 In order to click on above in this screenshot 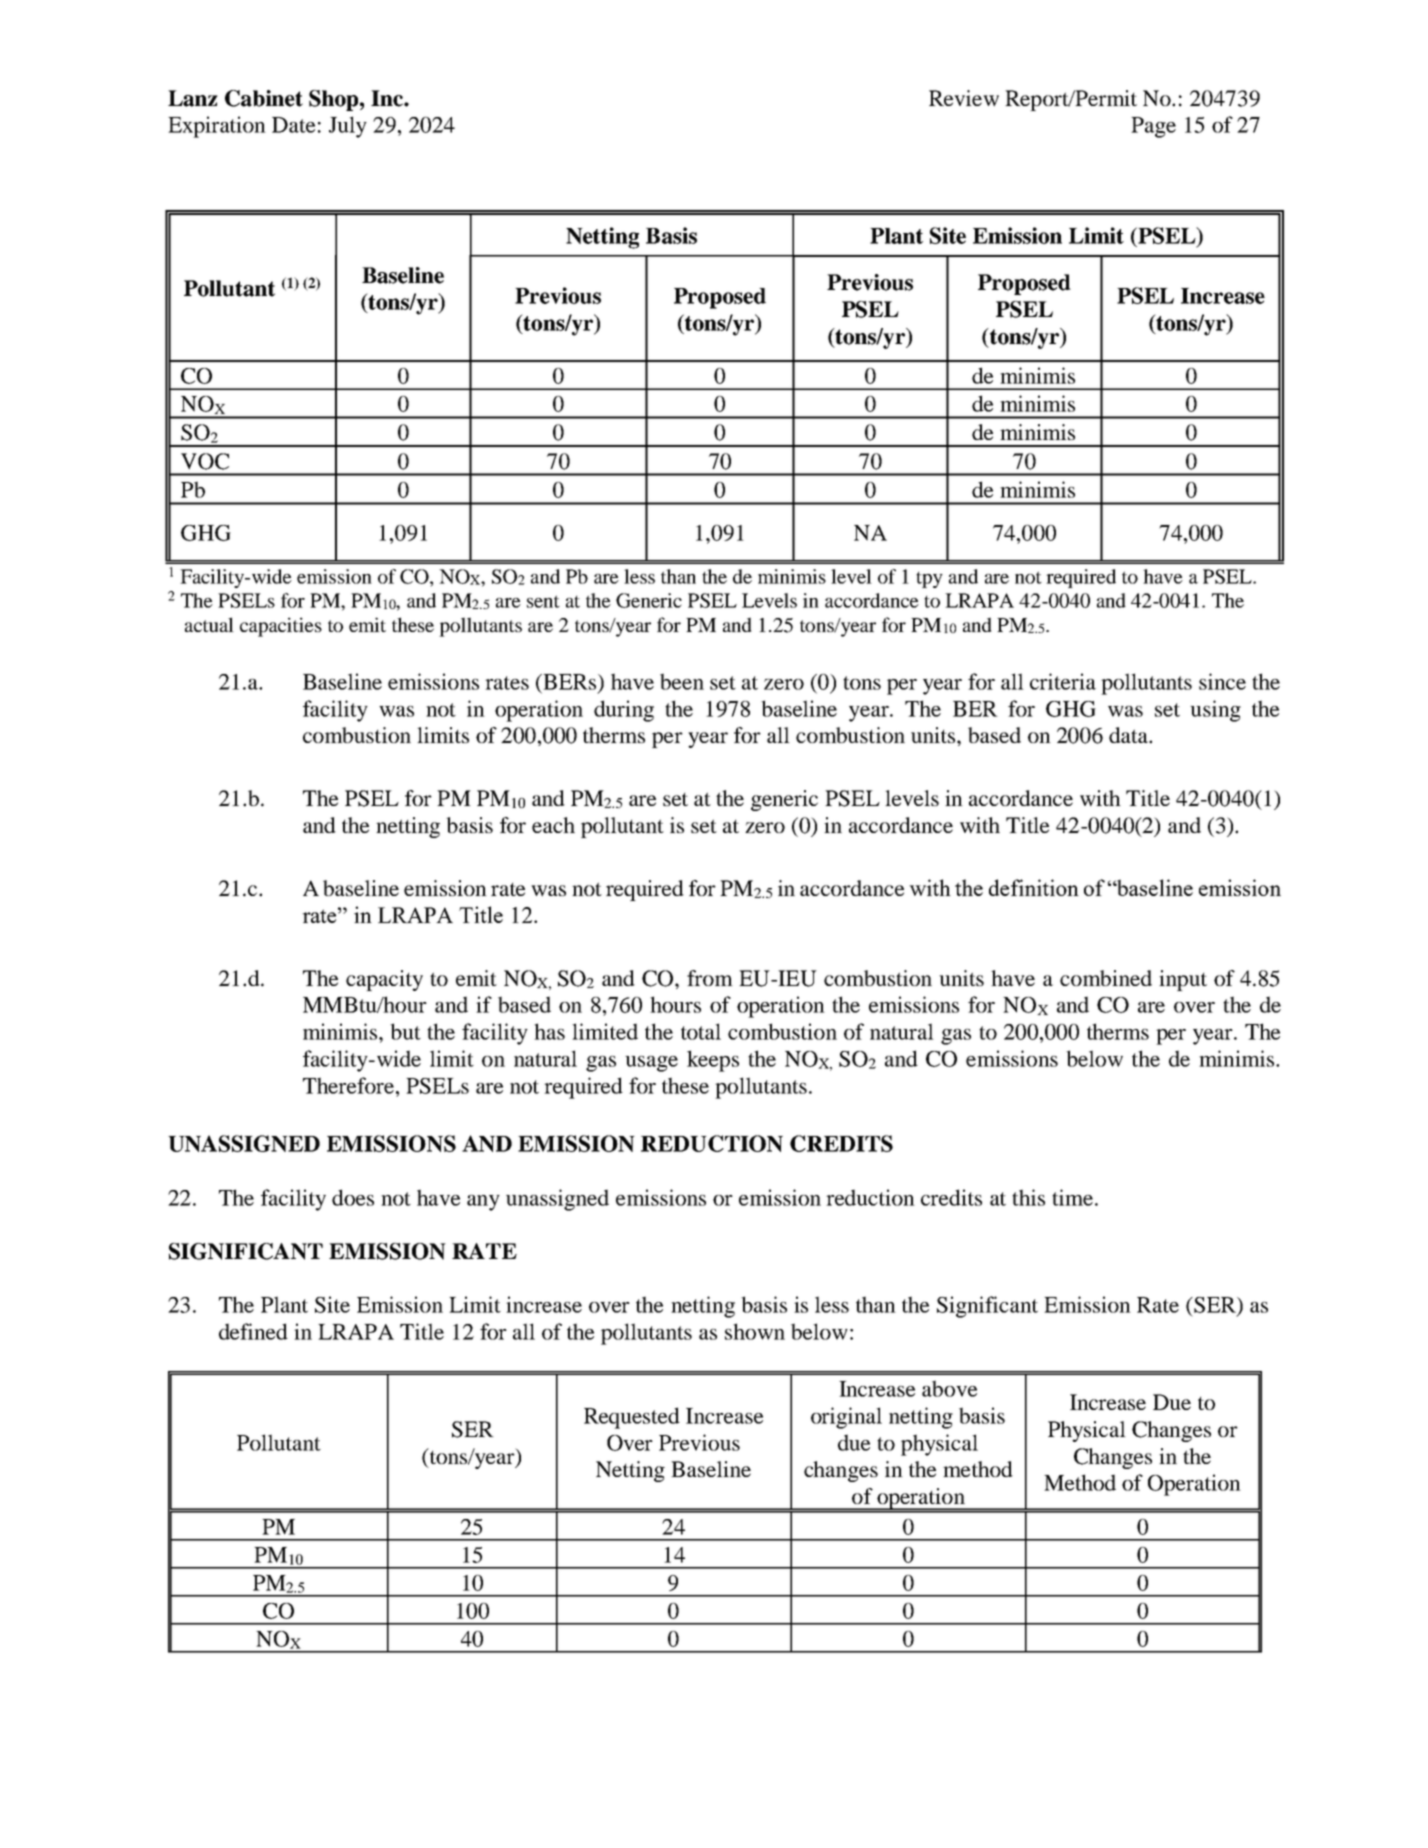, I will do `click(949, 1388)`.
